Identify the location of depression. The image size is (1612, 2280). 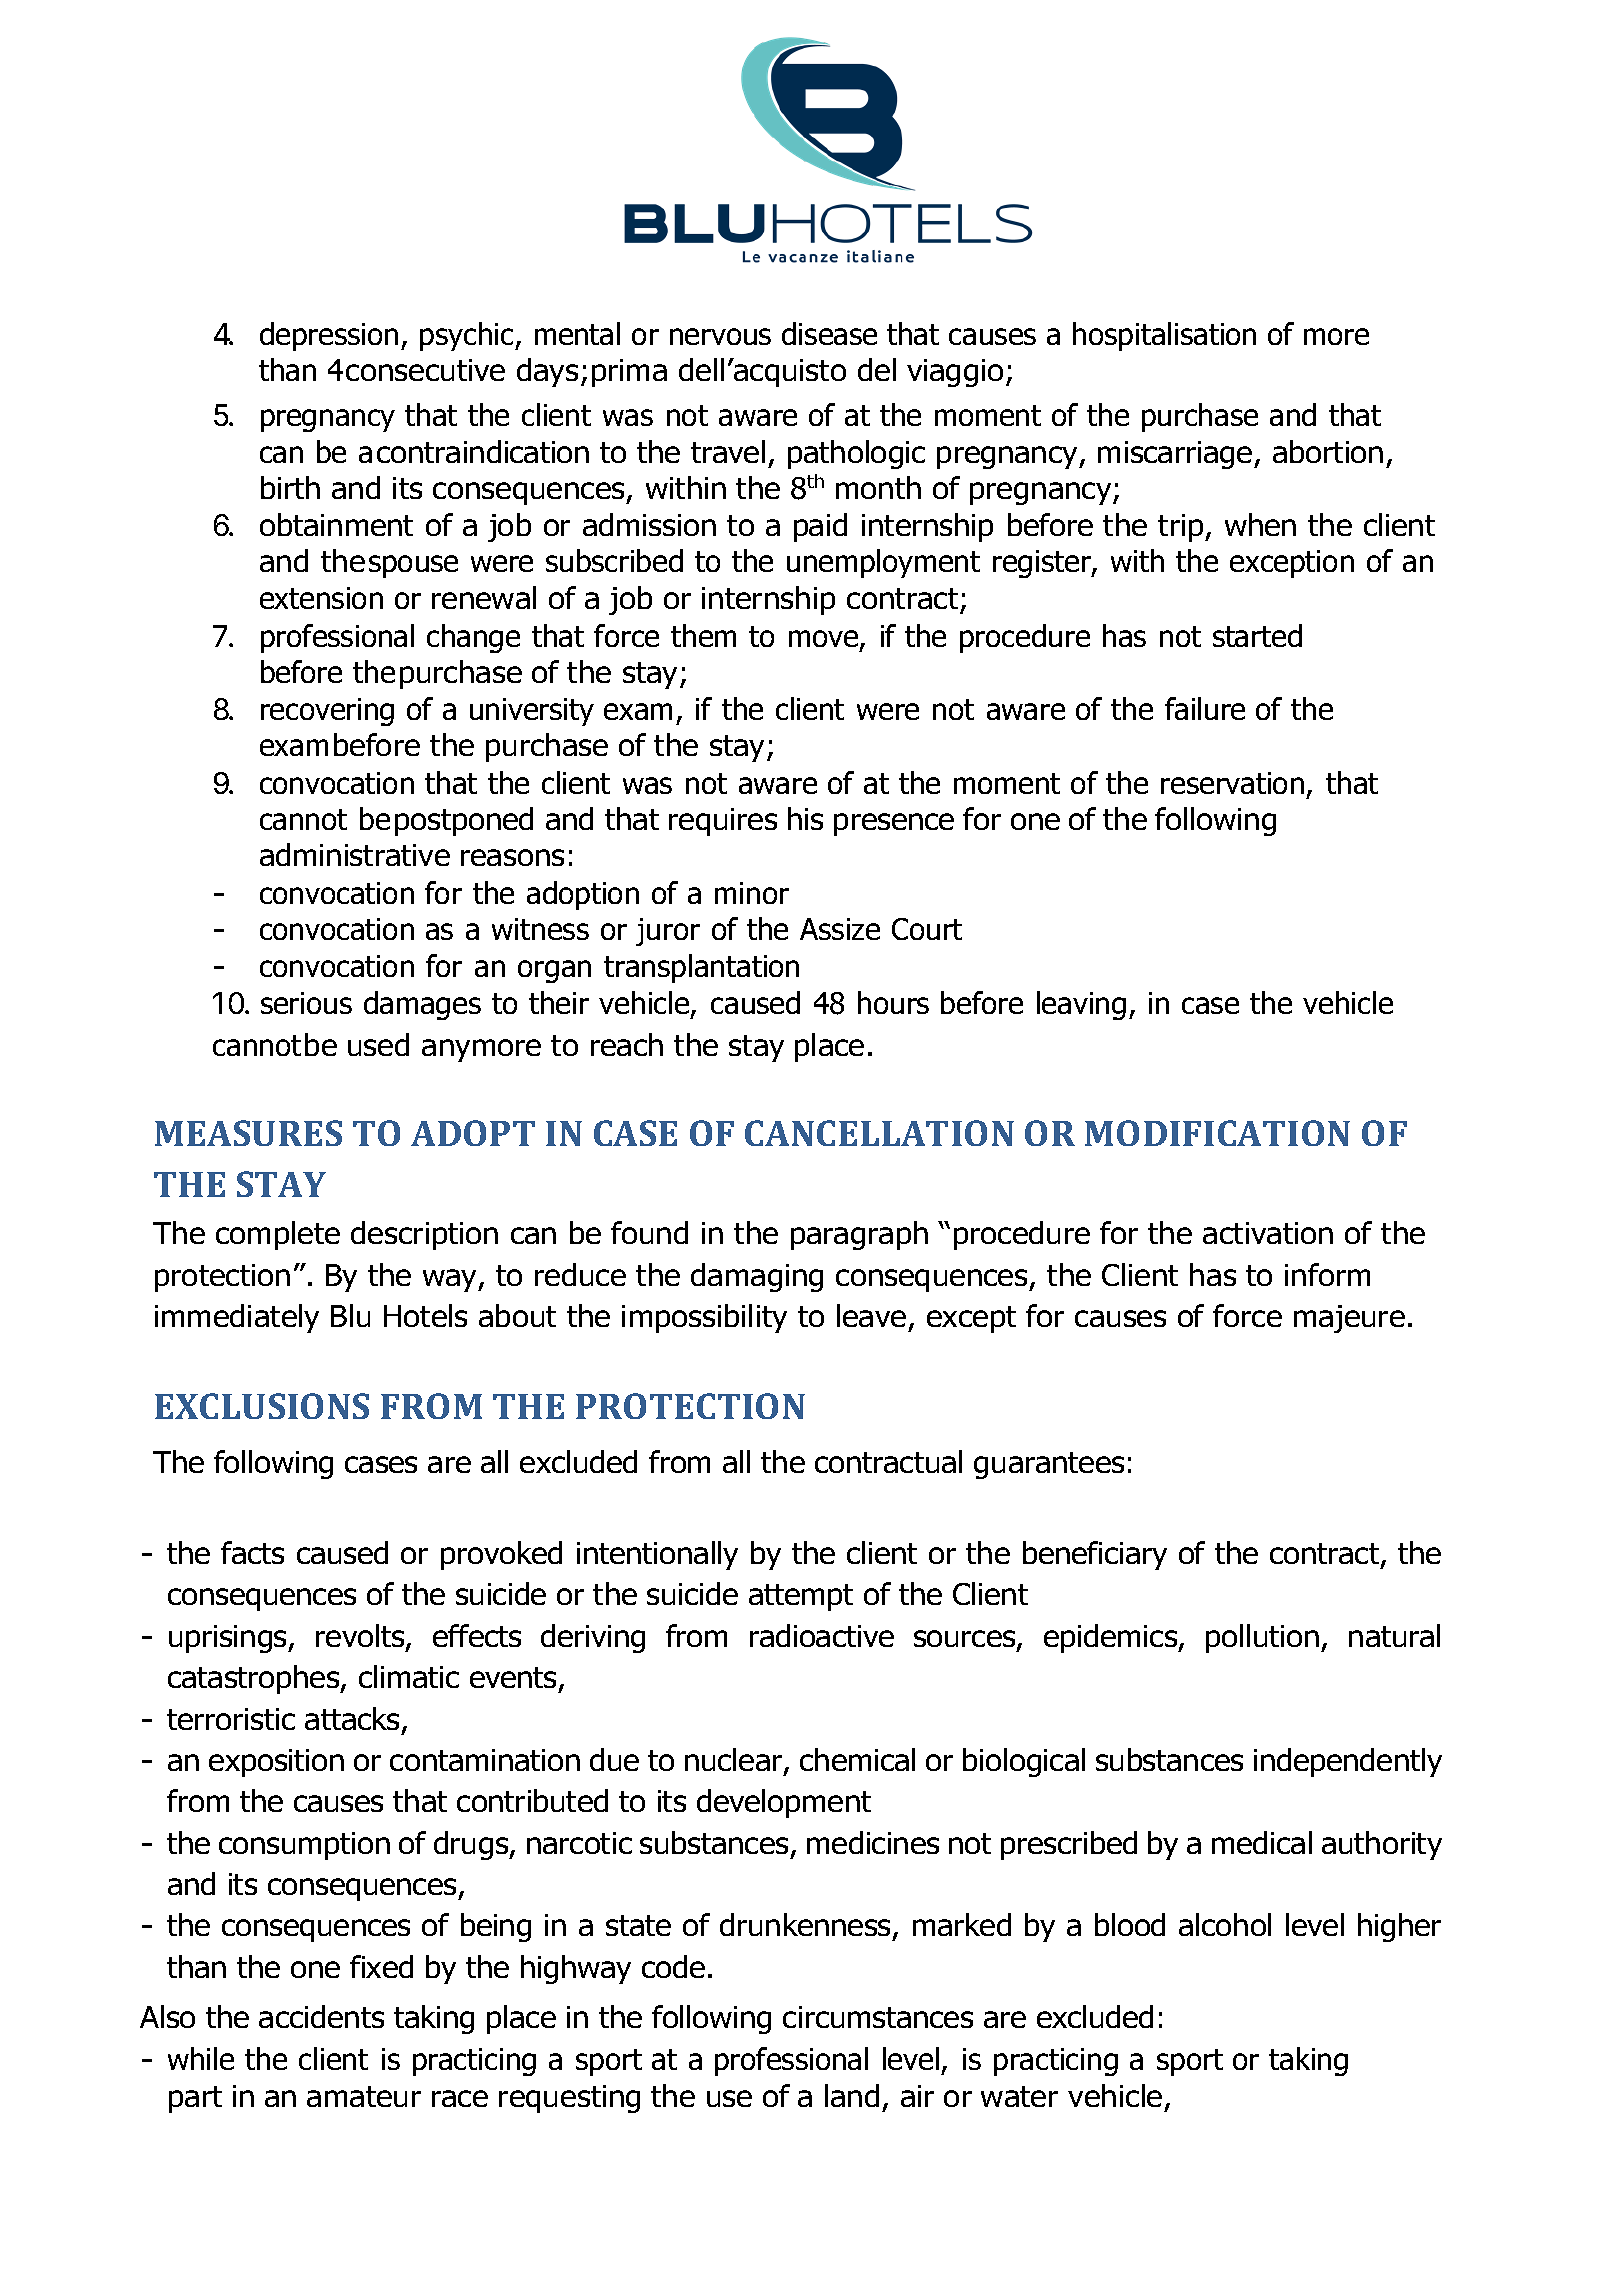
(329, 336).
